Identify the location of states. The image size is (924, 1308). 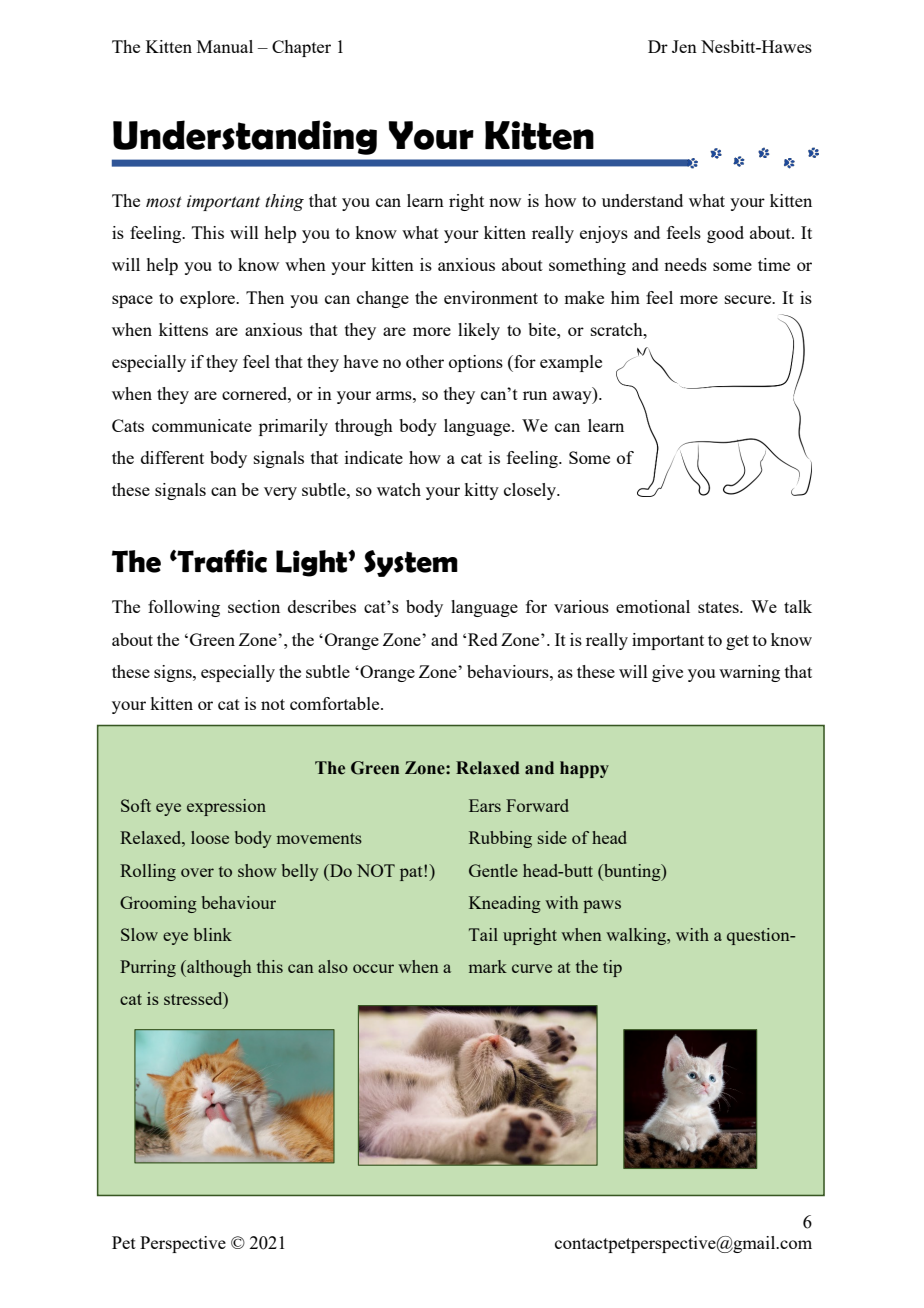
(719, 607).
